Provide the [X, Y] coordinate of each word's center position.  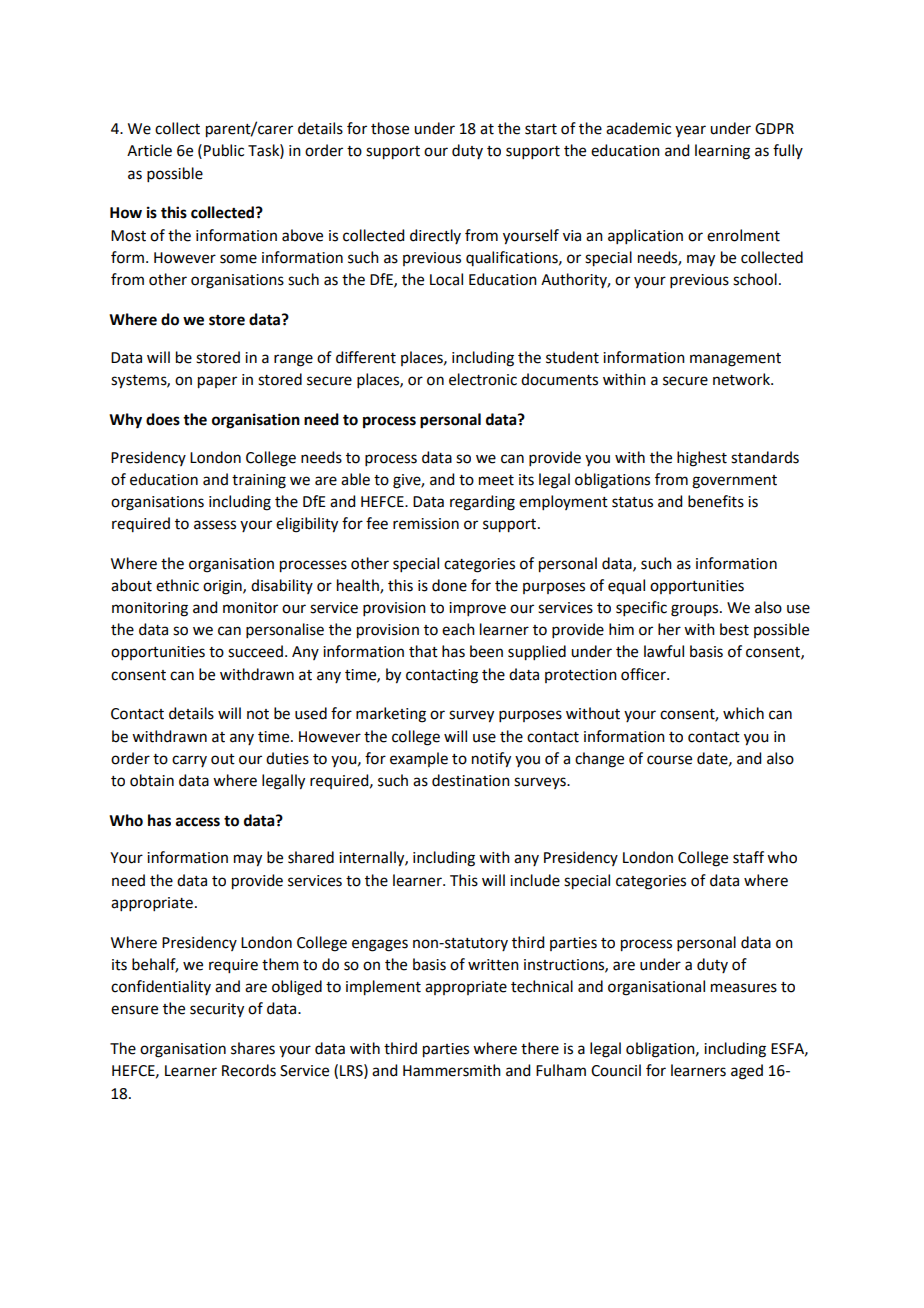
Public [224, 150]
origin [223, 587]
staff [748, 857]
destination [471, 780]
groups [696, 610]
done [449, 585]
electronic [483, 379]
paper [217, 382]
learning [722, 152]
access [198, 822]
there [540, 1048]
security [217, 1010]
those [390, 128]
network [742, 379]
